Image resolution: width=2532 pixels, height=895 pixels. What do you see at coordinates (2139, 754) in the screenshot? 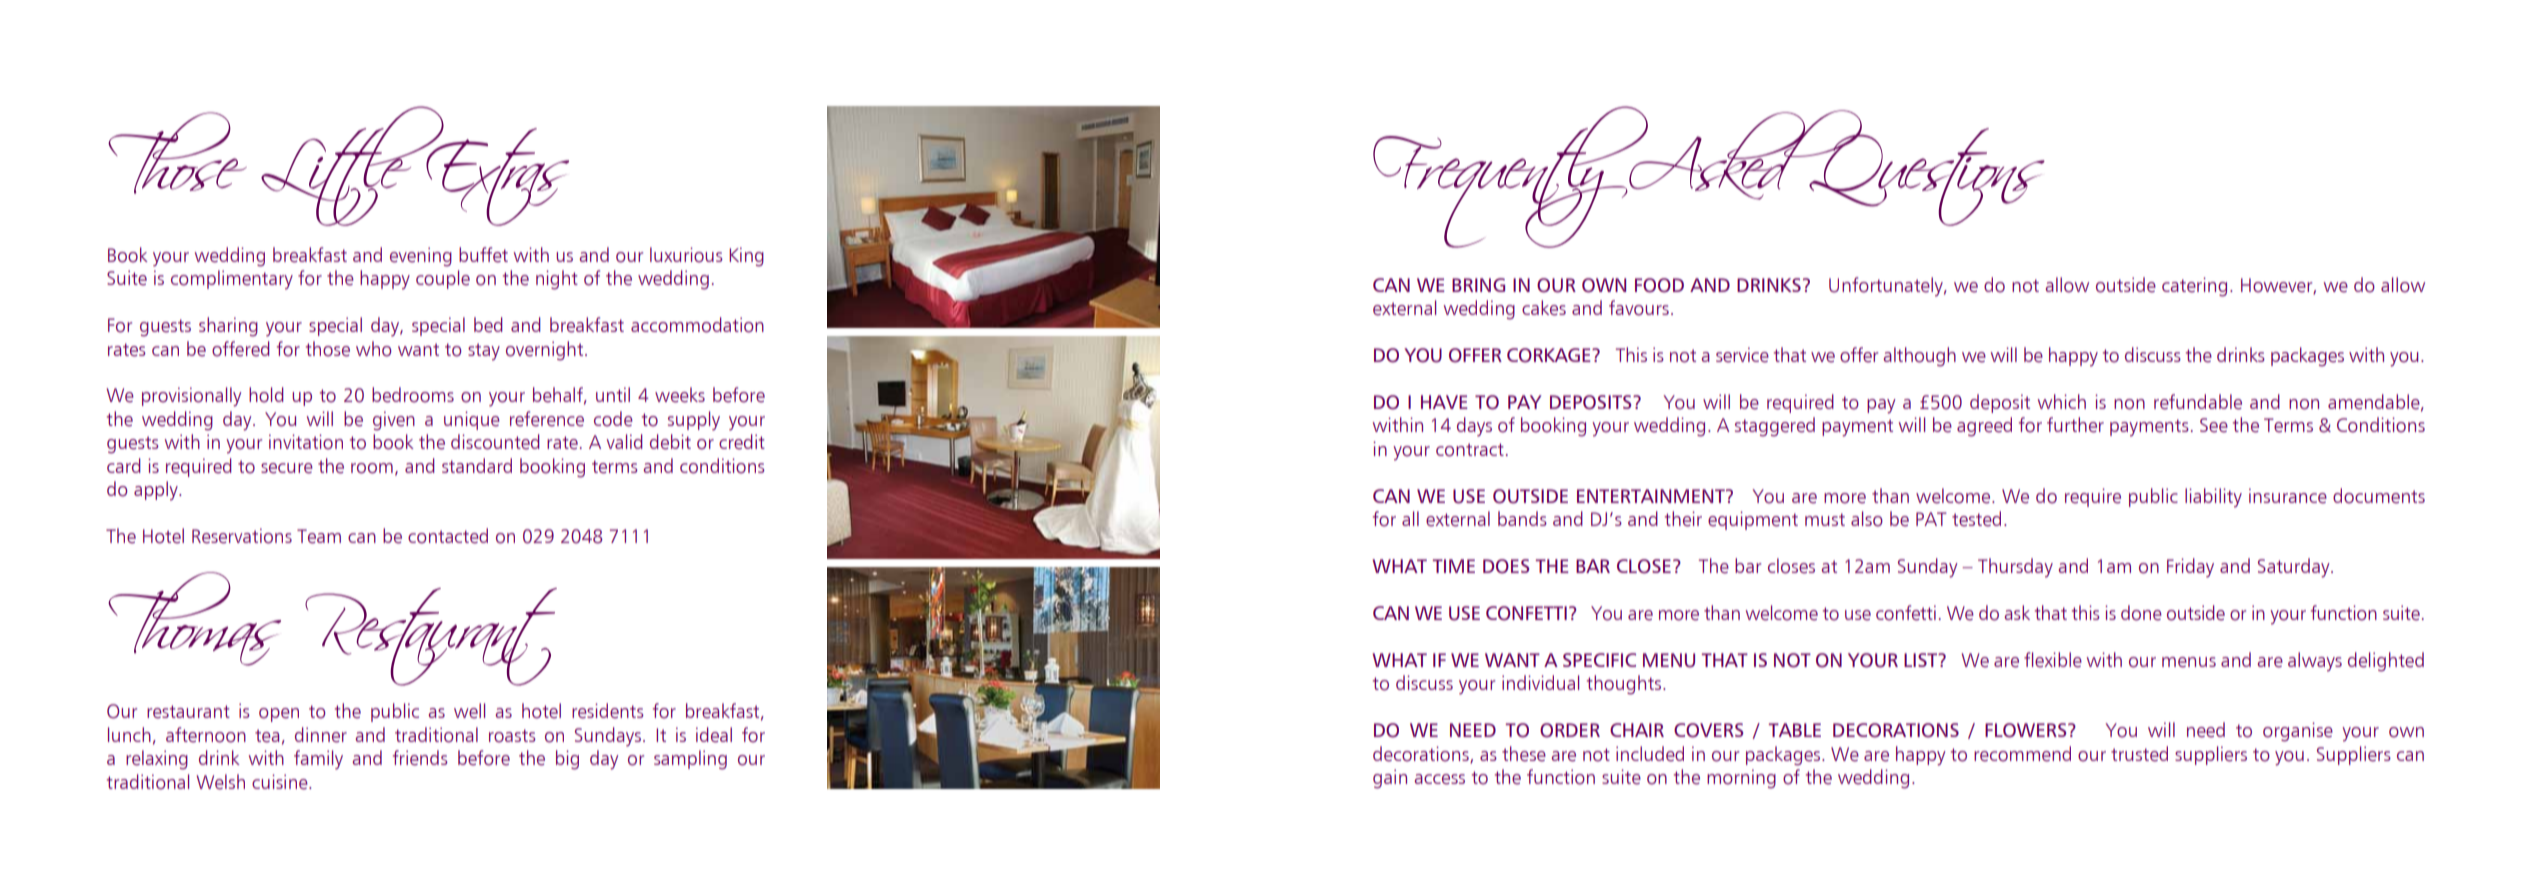
I see `trusted` at bounding box center [2139, 754].
